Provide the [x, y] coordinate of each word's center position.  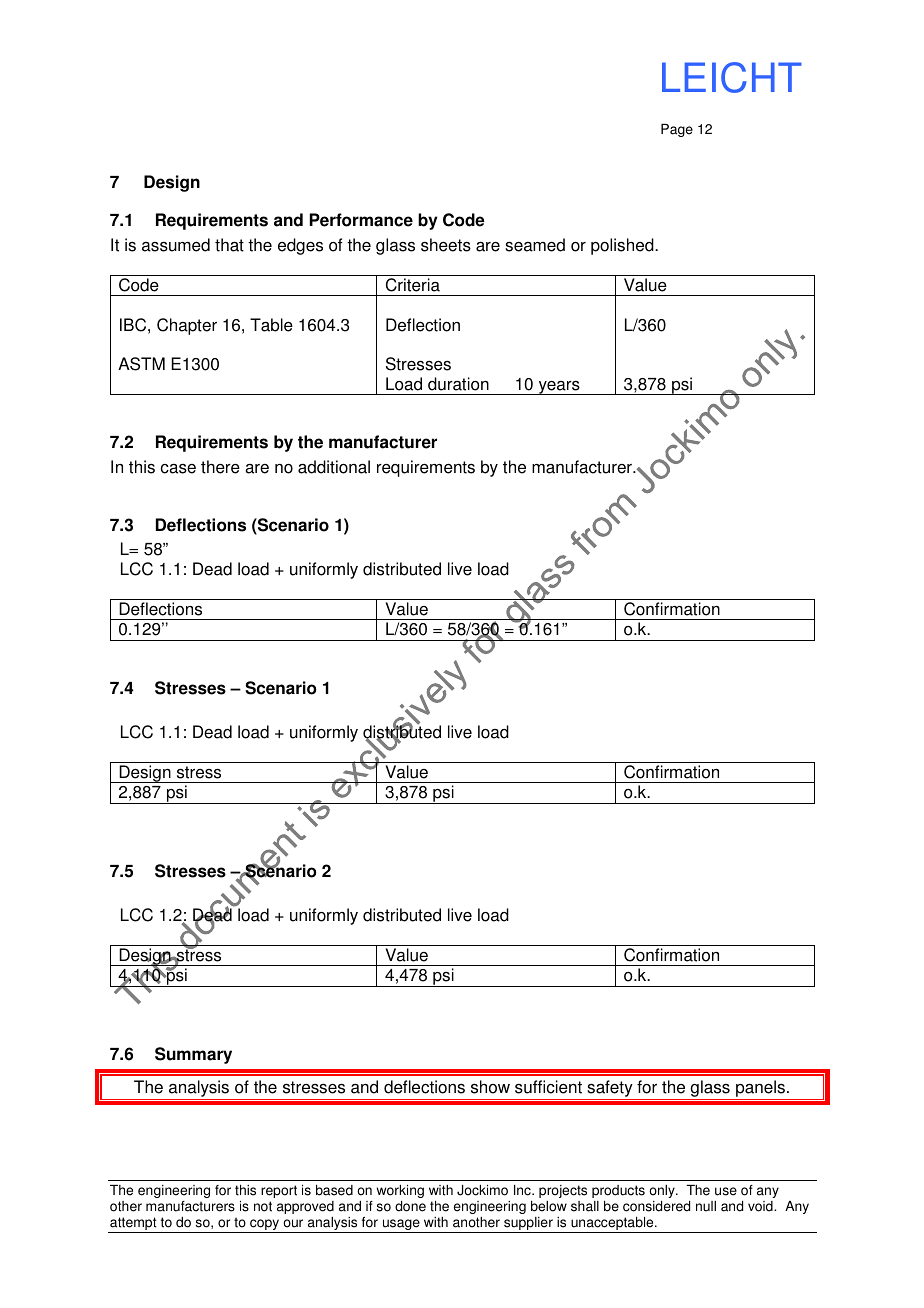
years [559, 388]
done [410, 1206]
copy [265, 1226]
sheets [446, 245]
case [178, 469]
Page [677, 130]
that [229, 245]
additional [334, 467]
